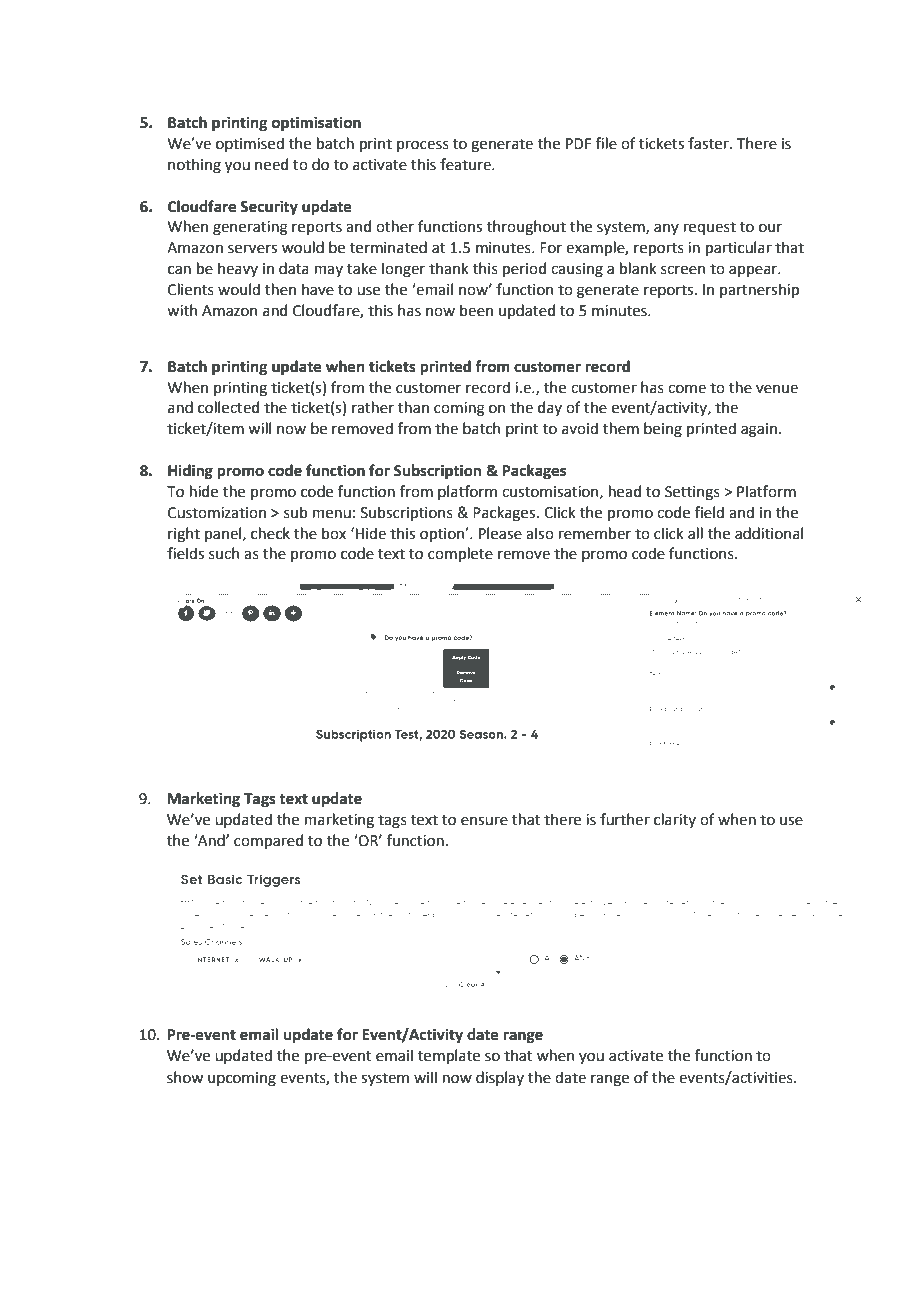  I want to click on ensure, so click(484, 821).
